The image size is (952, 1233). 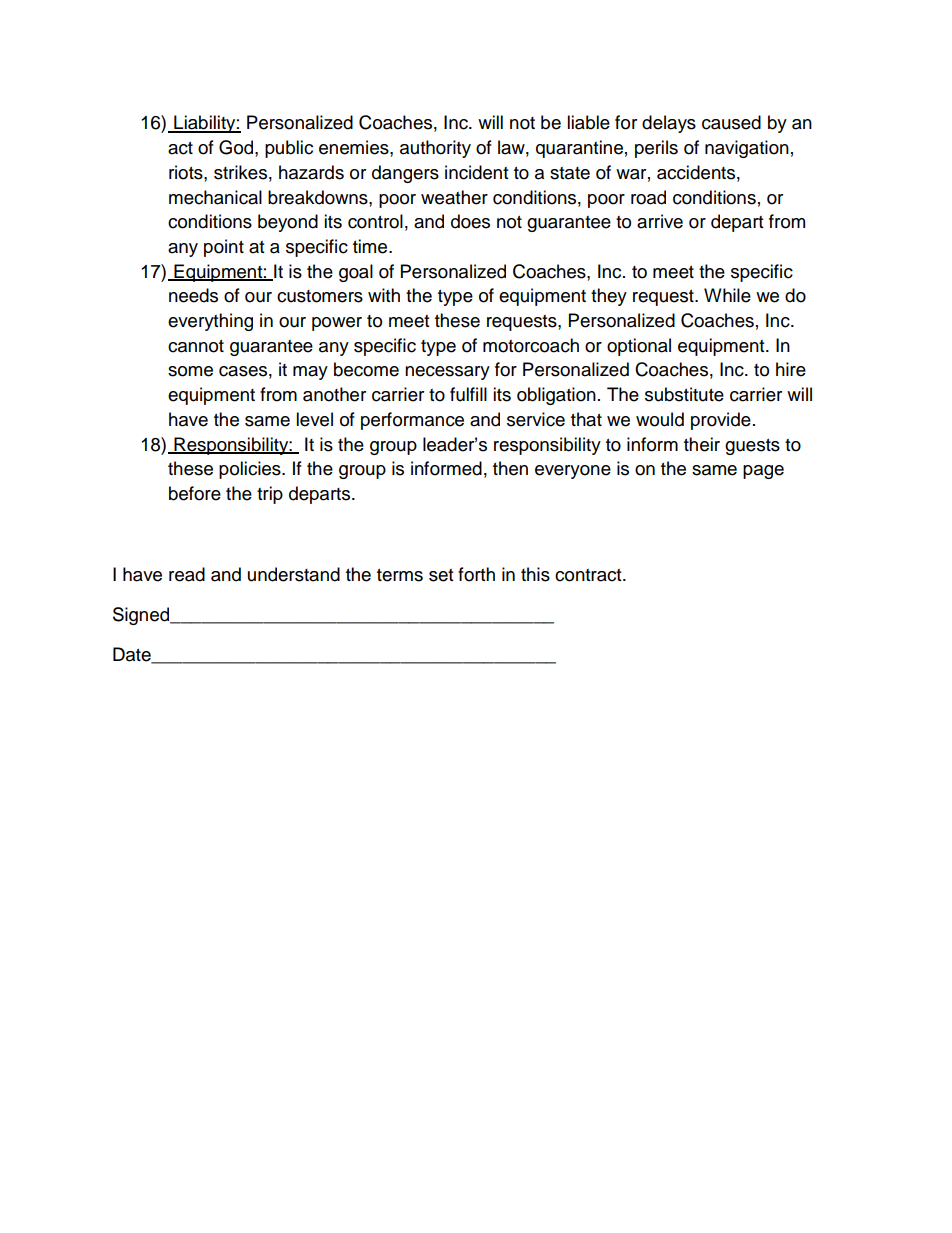 What do you see at coordinates (289, 149) in the document?
I see `public` at bounding box center [289, 149].
